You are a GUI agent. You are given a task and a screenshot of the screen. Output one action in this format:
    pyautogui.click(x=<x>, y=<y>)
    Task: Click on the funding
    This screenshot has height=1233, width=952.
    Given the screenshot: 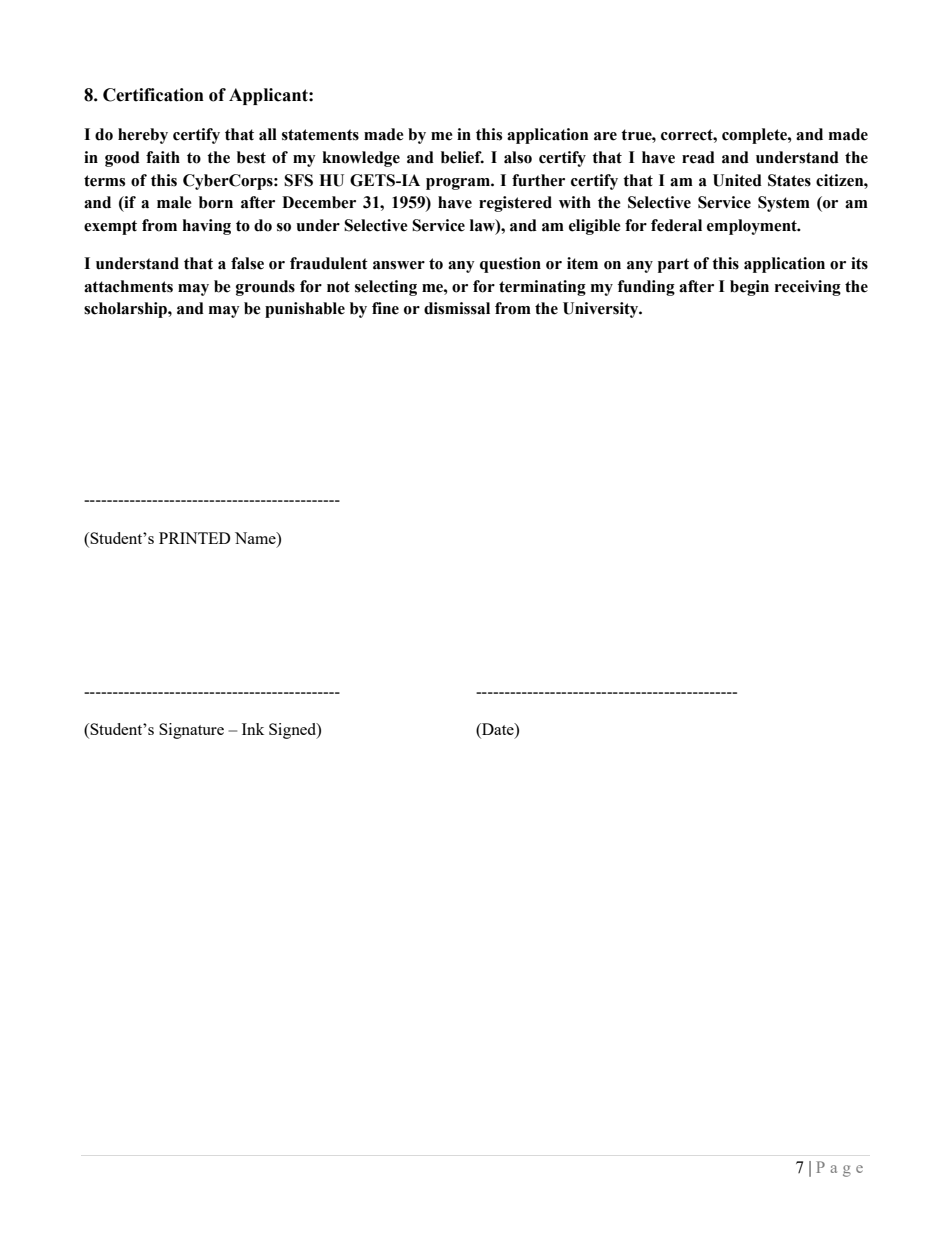 What is the action you would take?
    pyautogui.click(x=646, y=288)
